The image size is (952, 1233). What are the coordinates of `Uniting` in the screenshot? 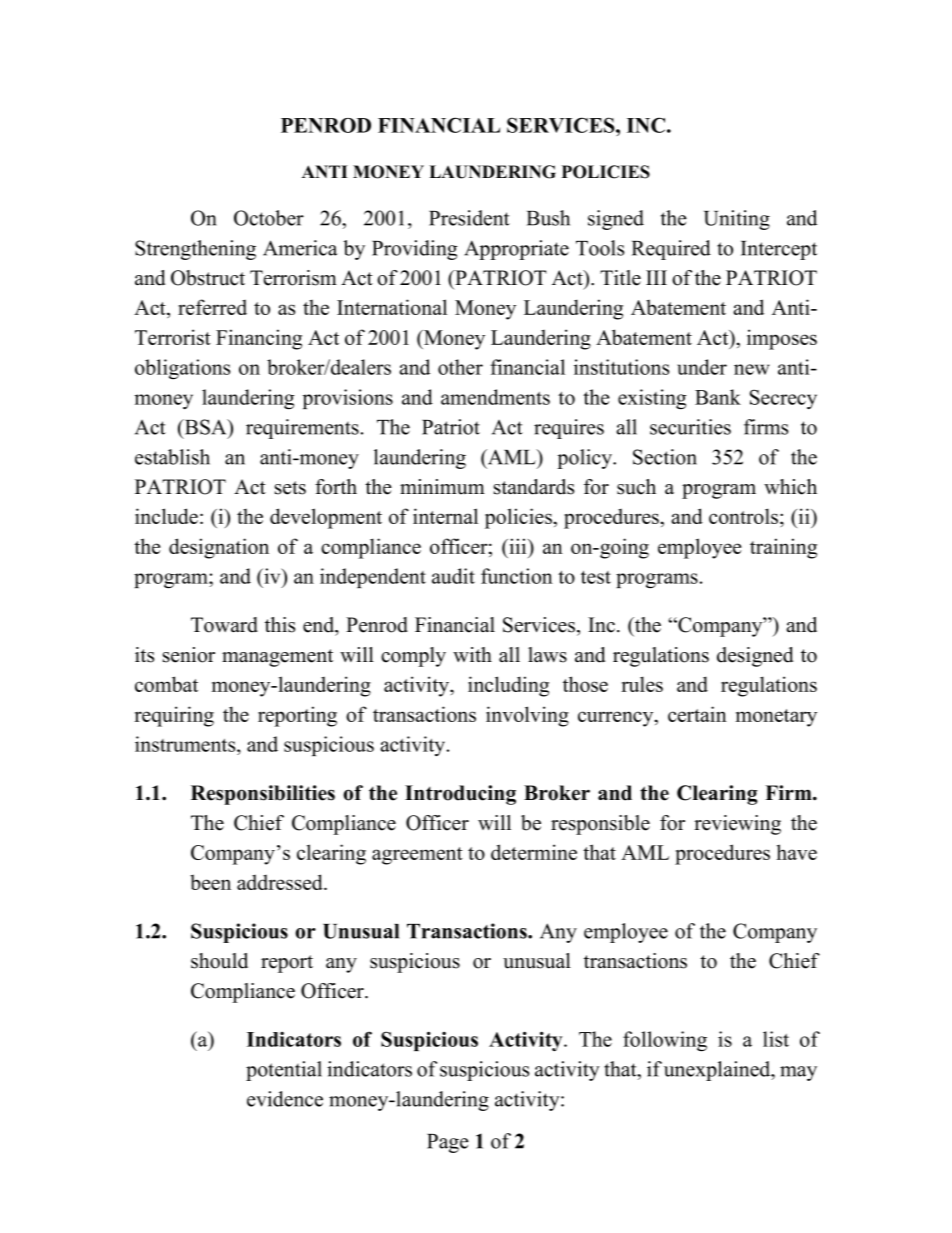 It's located at (737, 220).
